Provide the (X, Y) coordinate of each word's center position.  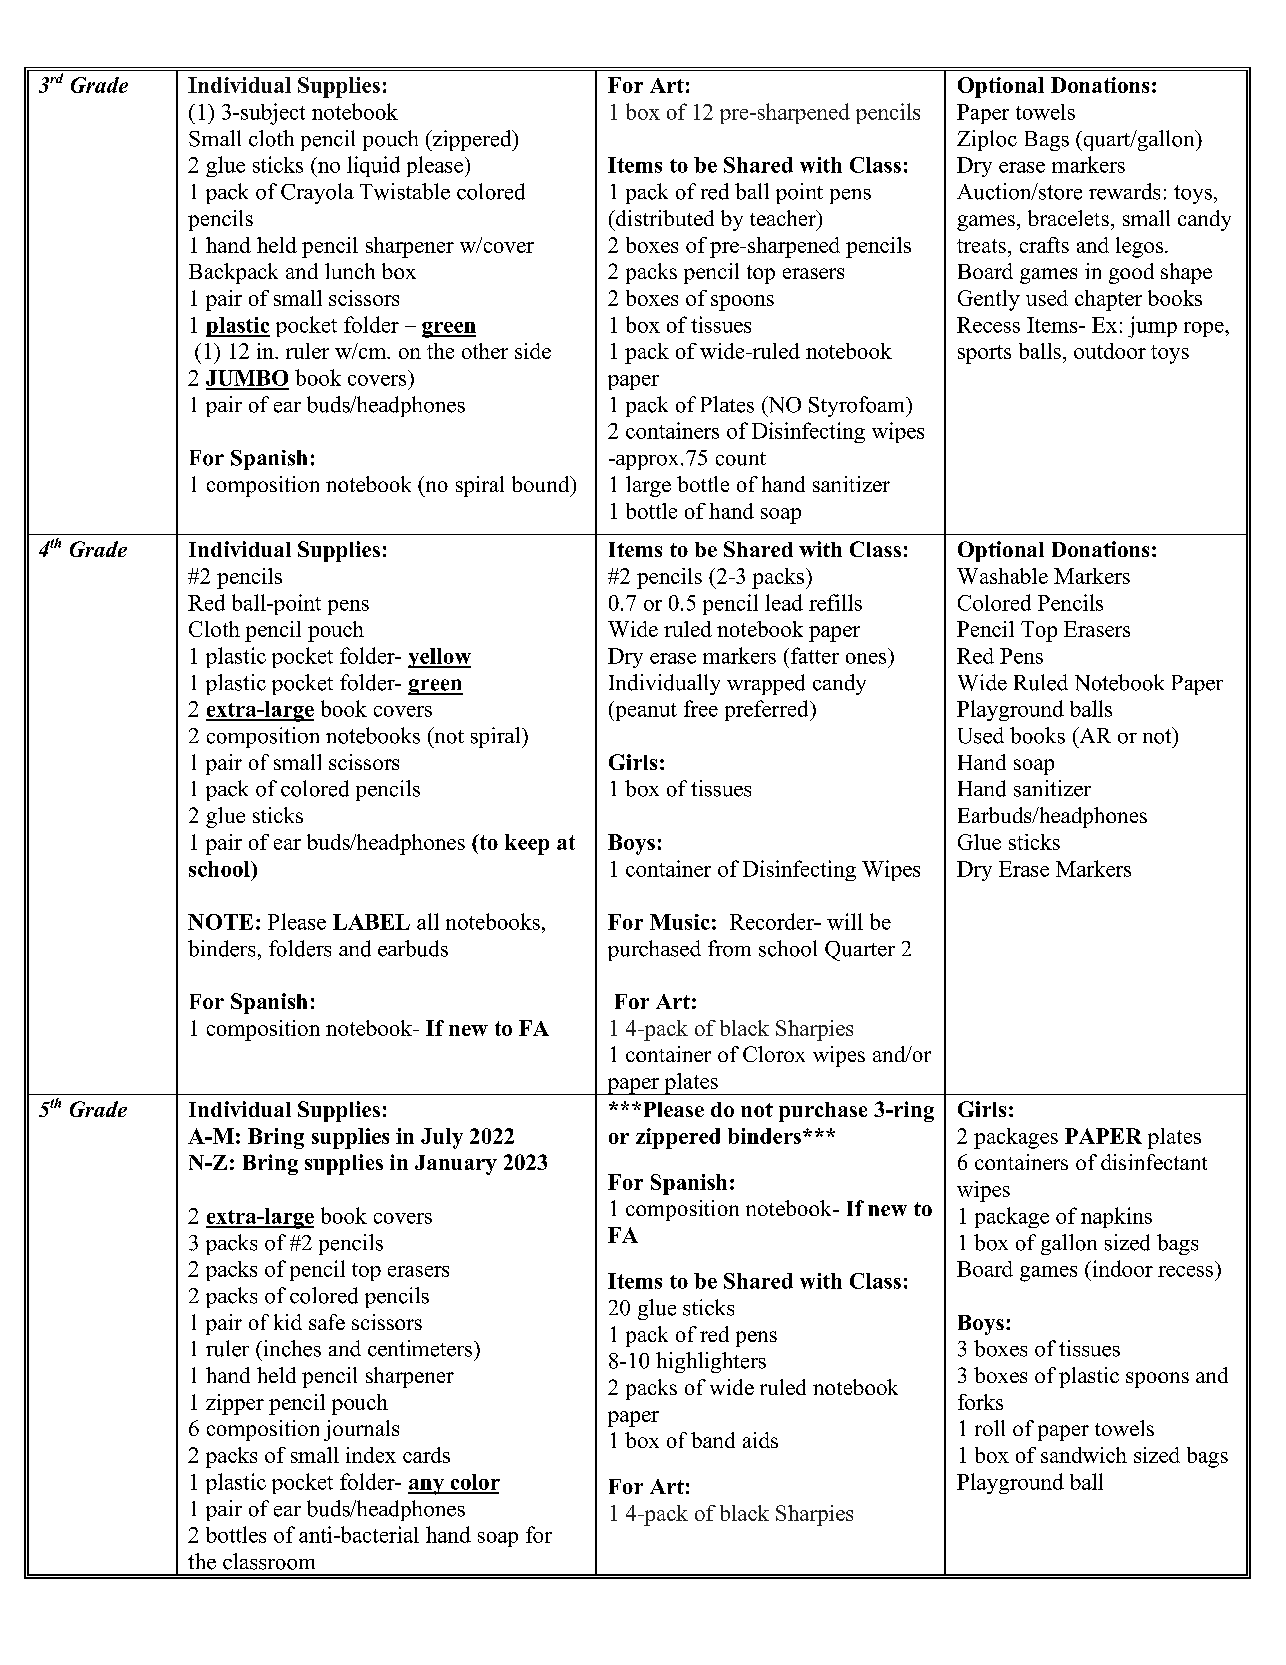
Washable (1002, 576)
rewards (1124, 191)
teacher (784, 218)
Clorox (774, 1054)
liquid (373, 166)
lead (784, 602)
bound (542, 484)
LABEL (371, 922)
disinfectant (1154, 1162)
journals (361, 1430)
